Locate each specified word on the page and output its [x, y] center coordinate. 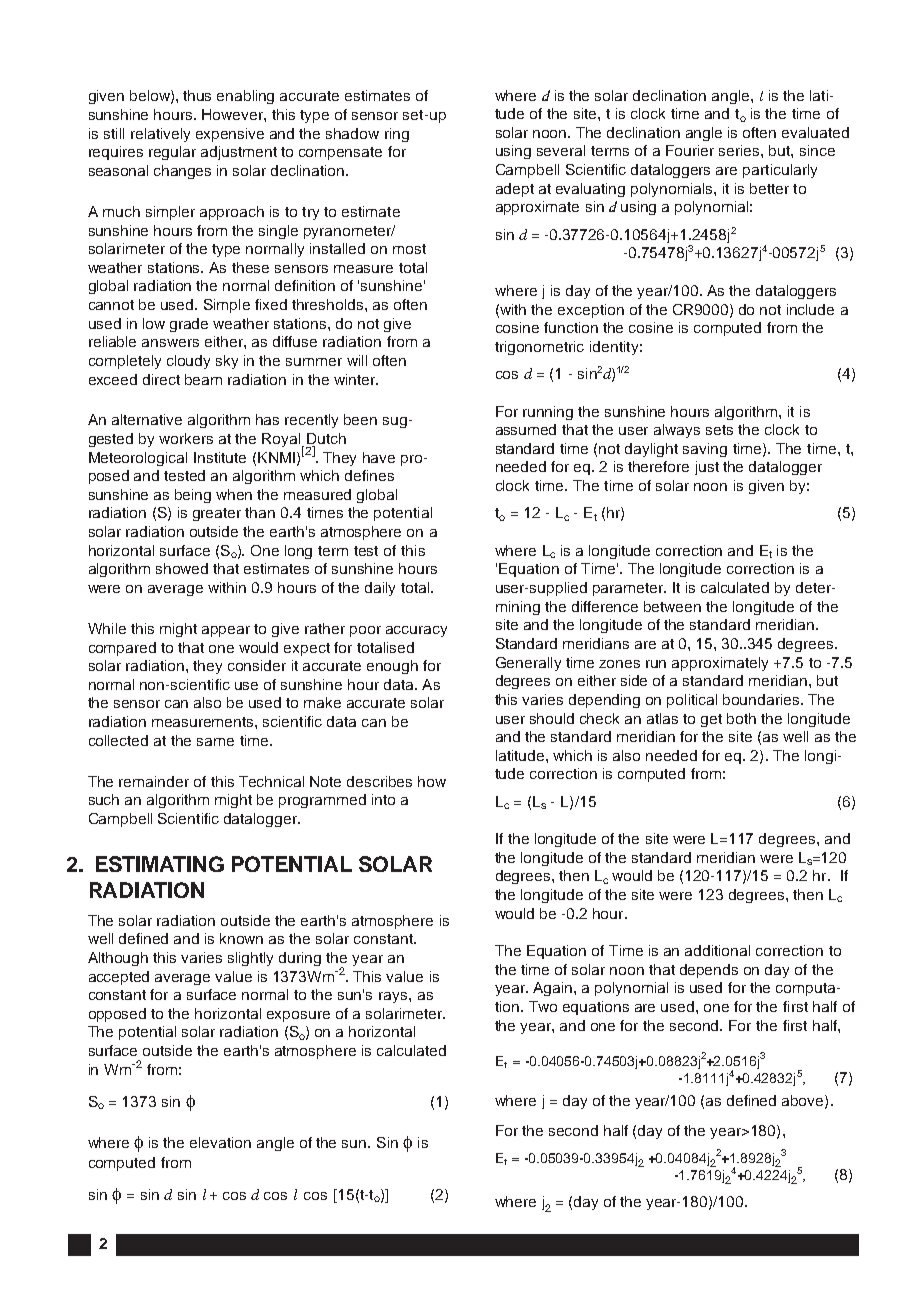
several [561, 150]
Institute [220, 457]
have [379, 457]
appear [226, 631]
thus [197, 95]
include [810, 309]
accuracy [416, 631]
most [409, 249]
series [740, 150]
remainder [154, 781]
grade [189, 325]
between [672, 606]
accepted [119, 978]
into [383, 799]
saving [705, 450]
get [711, 720]
